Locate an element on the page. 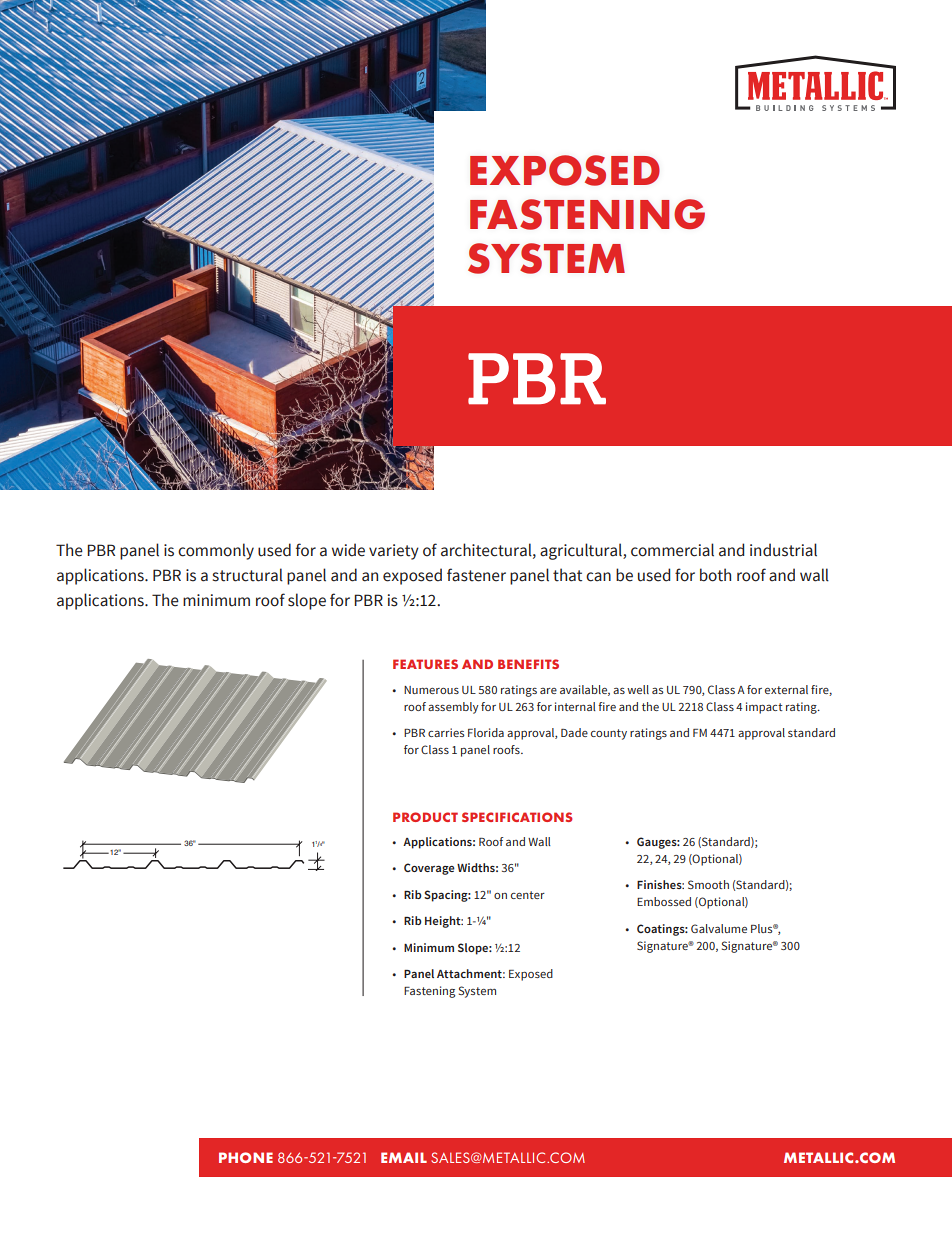  Embossed is located at coordinates (664, 901).
